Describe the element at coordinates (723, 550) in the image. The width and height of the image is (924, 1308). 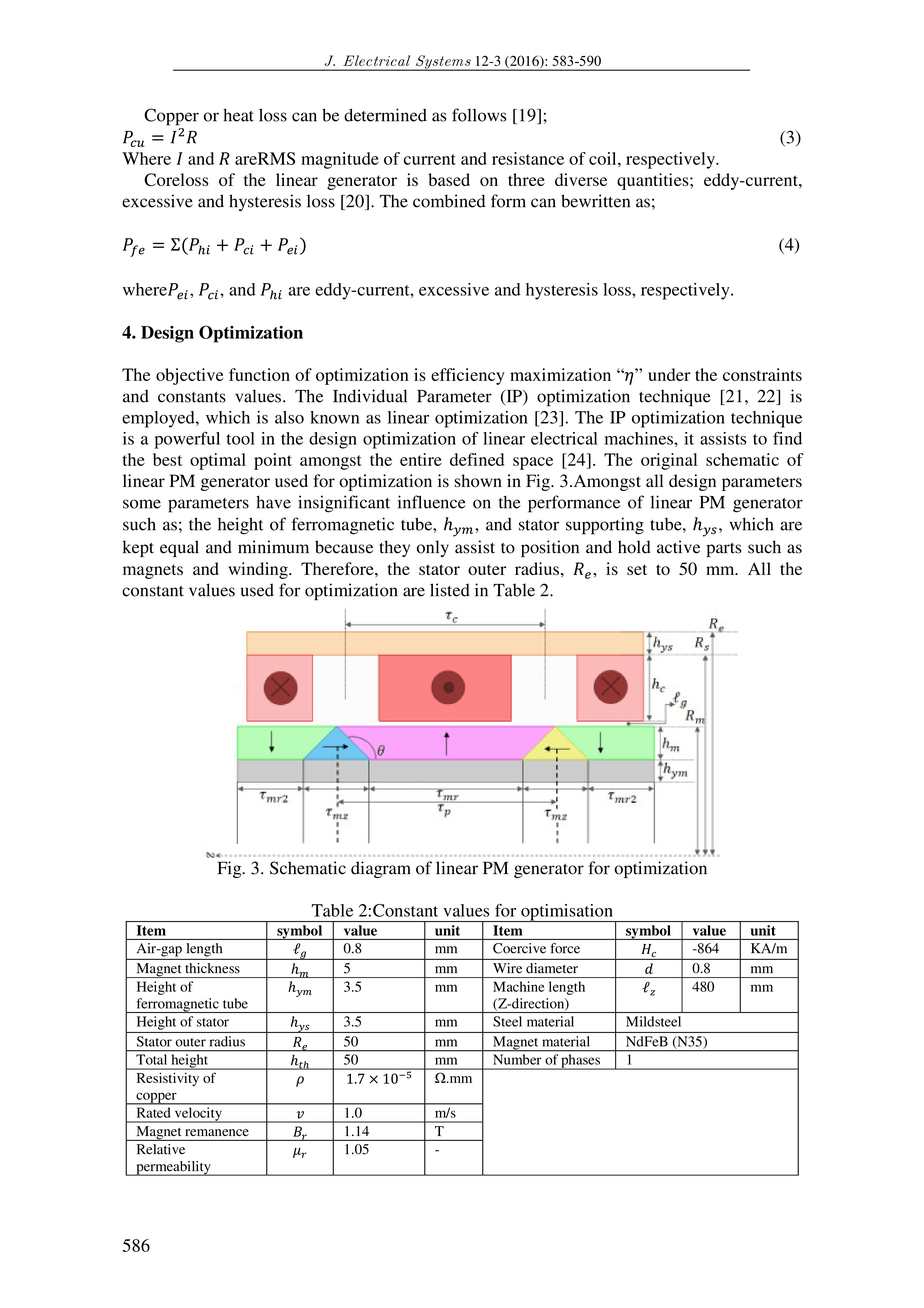
I see `parts` at that location.
